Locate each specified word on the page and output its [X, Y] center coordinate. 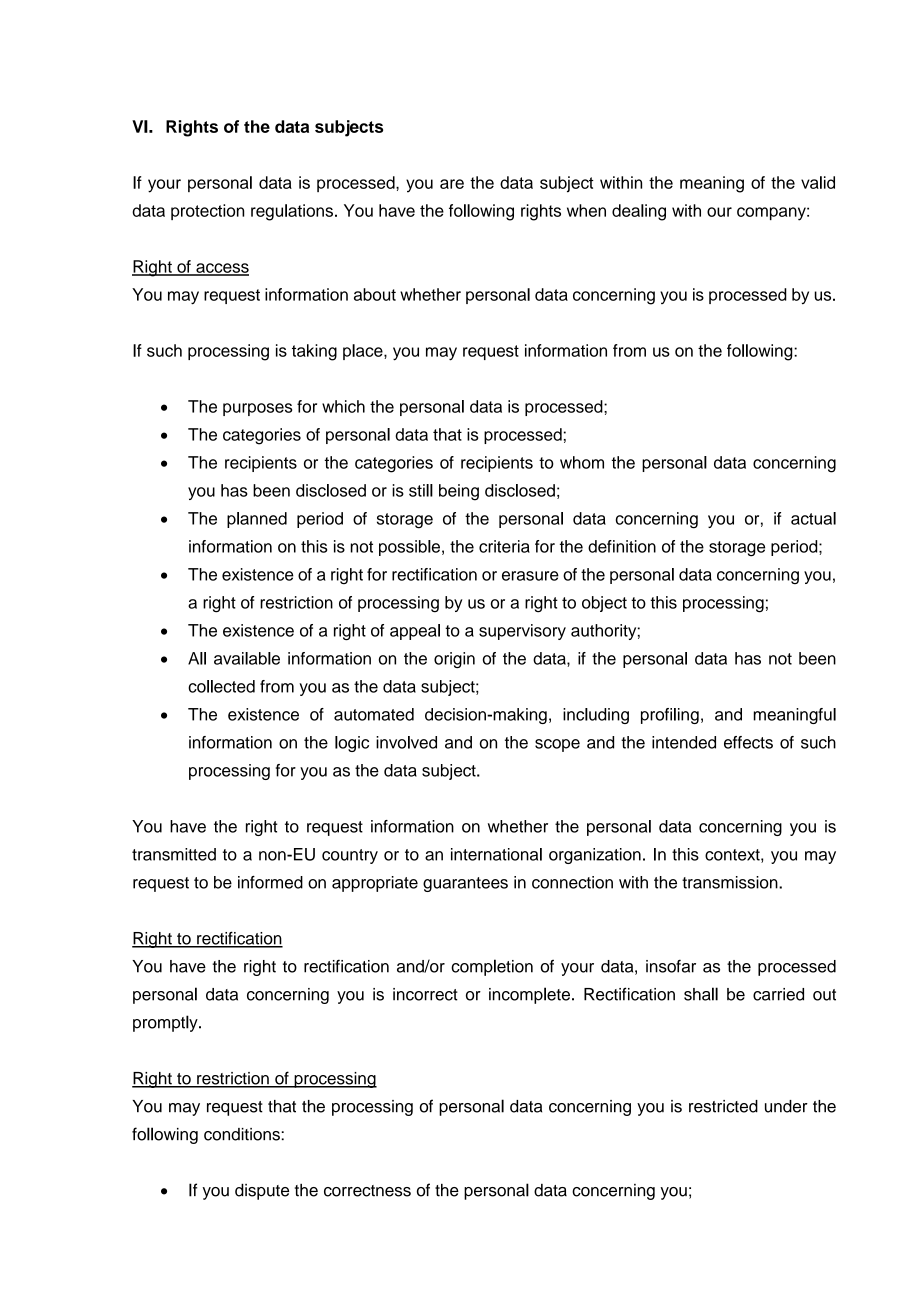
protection [207, 212]
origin [454, 660]
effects [748, 742]
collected [221, 686]
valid [818, 182]
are [452, 184]
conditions [243, 1134]
